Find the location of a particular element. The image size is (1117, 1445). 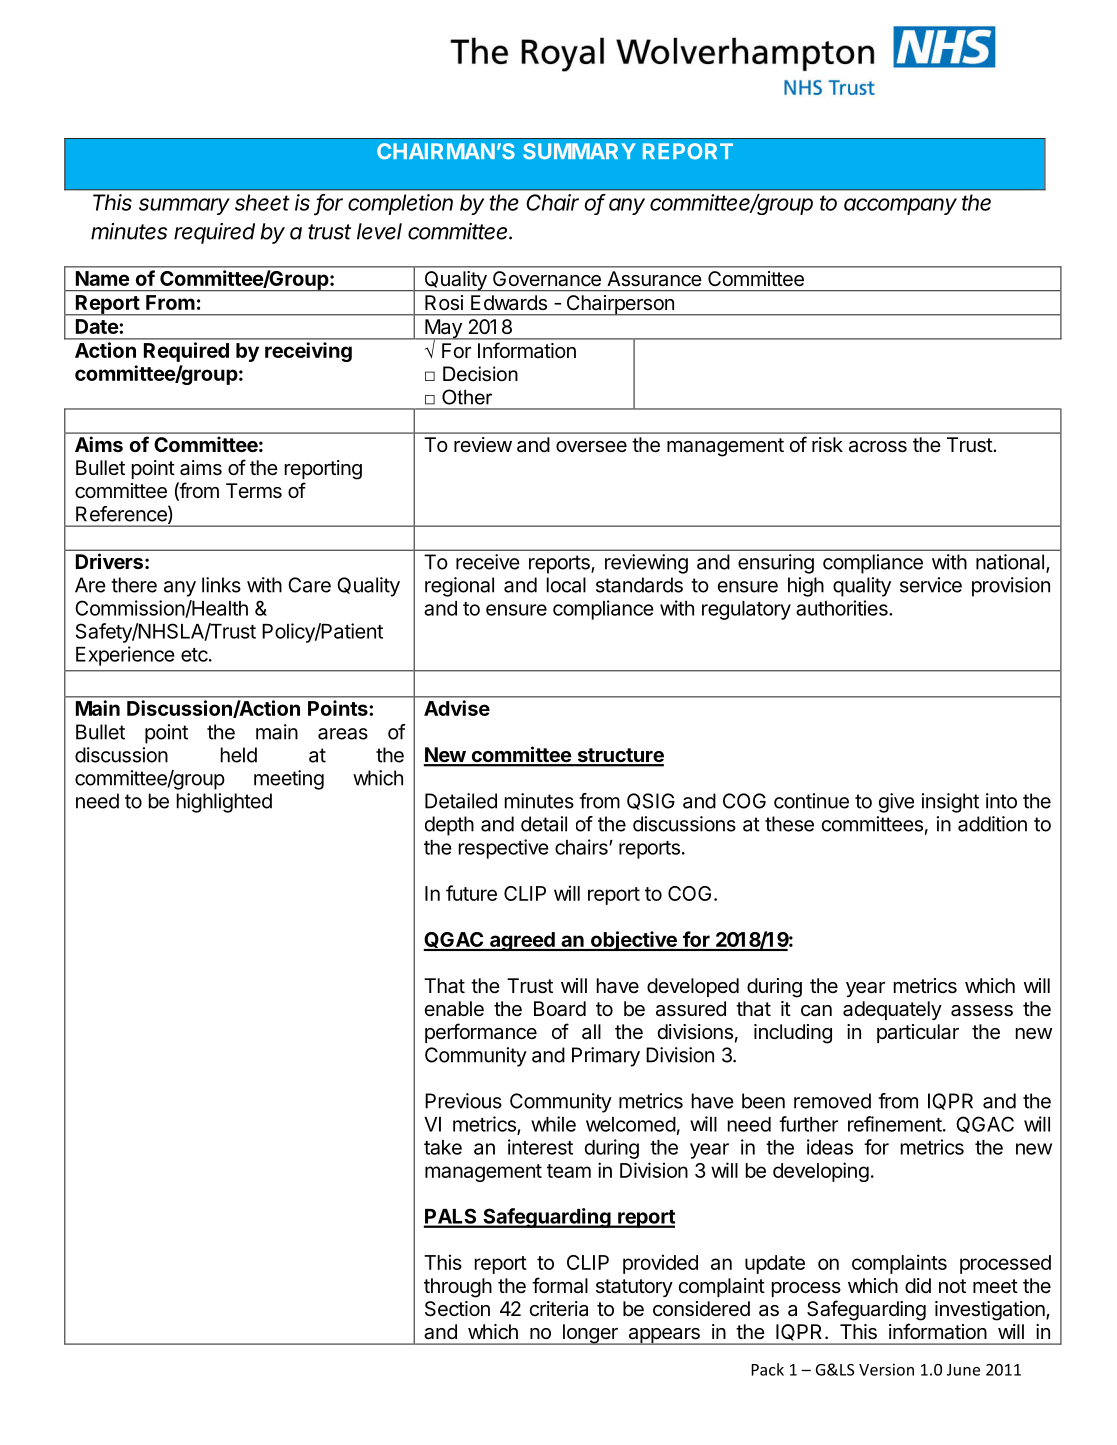

links is located at coordinates (221, 585).
